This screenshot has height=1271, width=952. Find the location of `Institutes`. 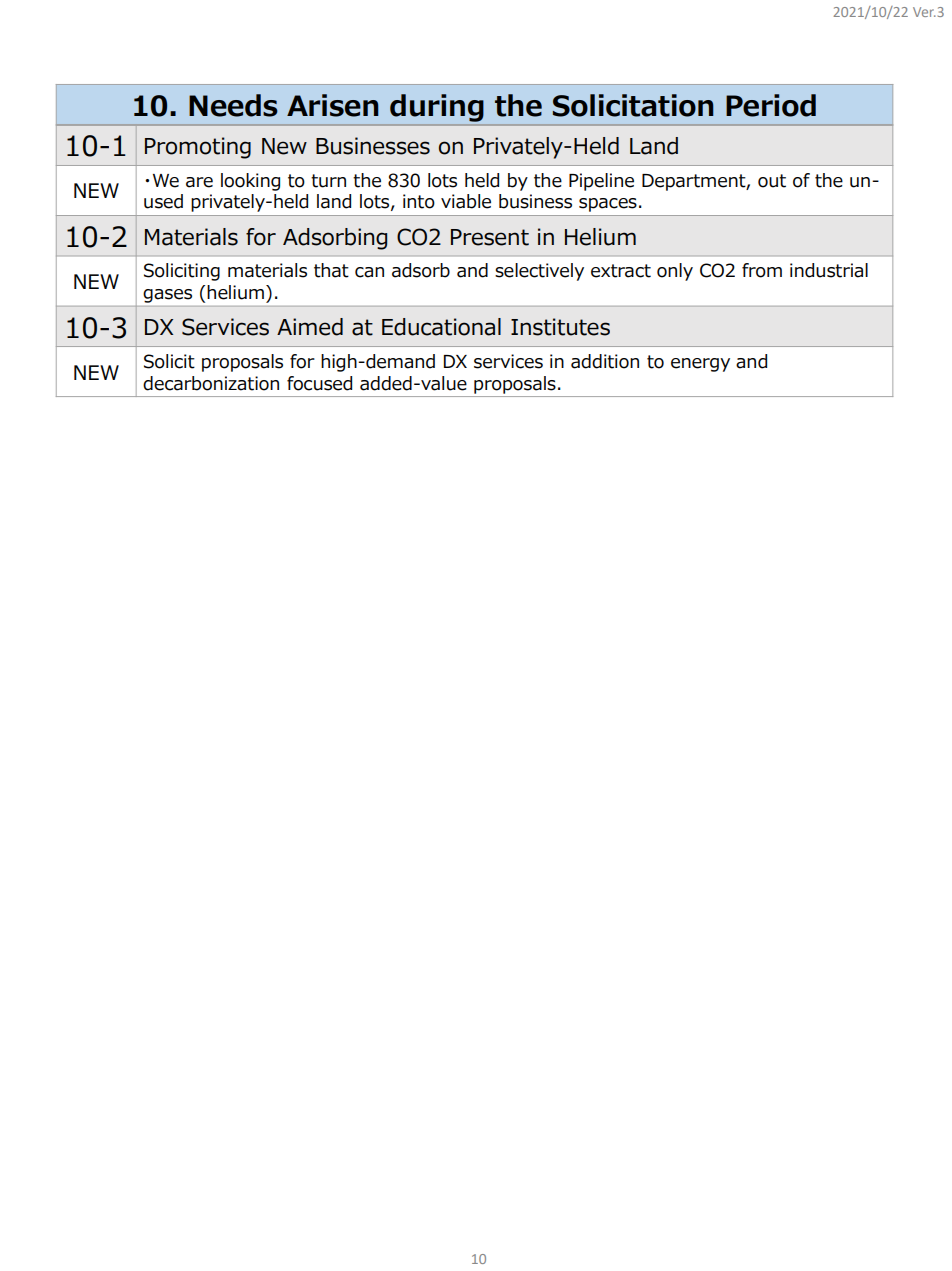

Institutes is located at coordinates (560, 327).
